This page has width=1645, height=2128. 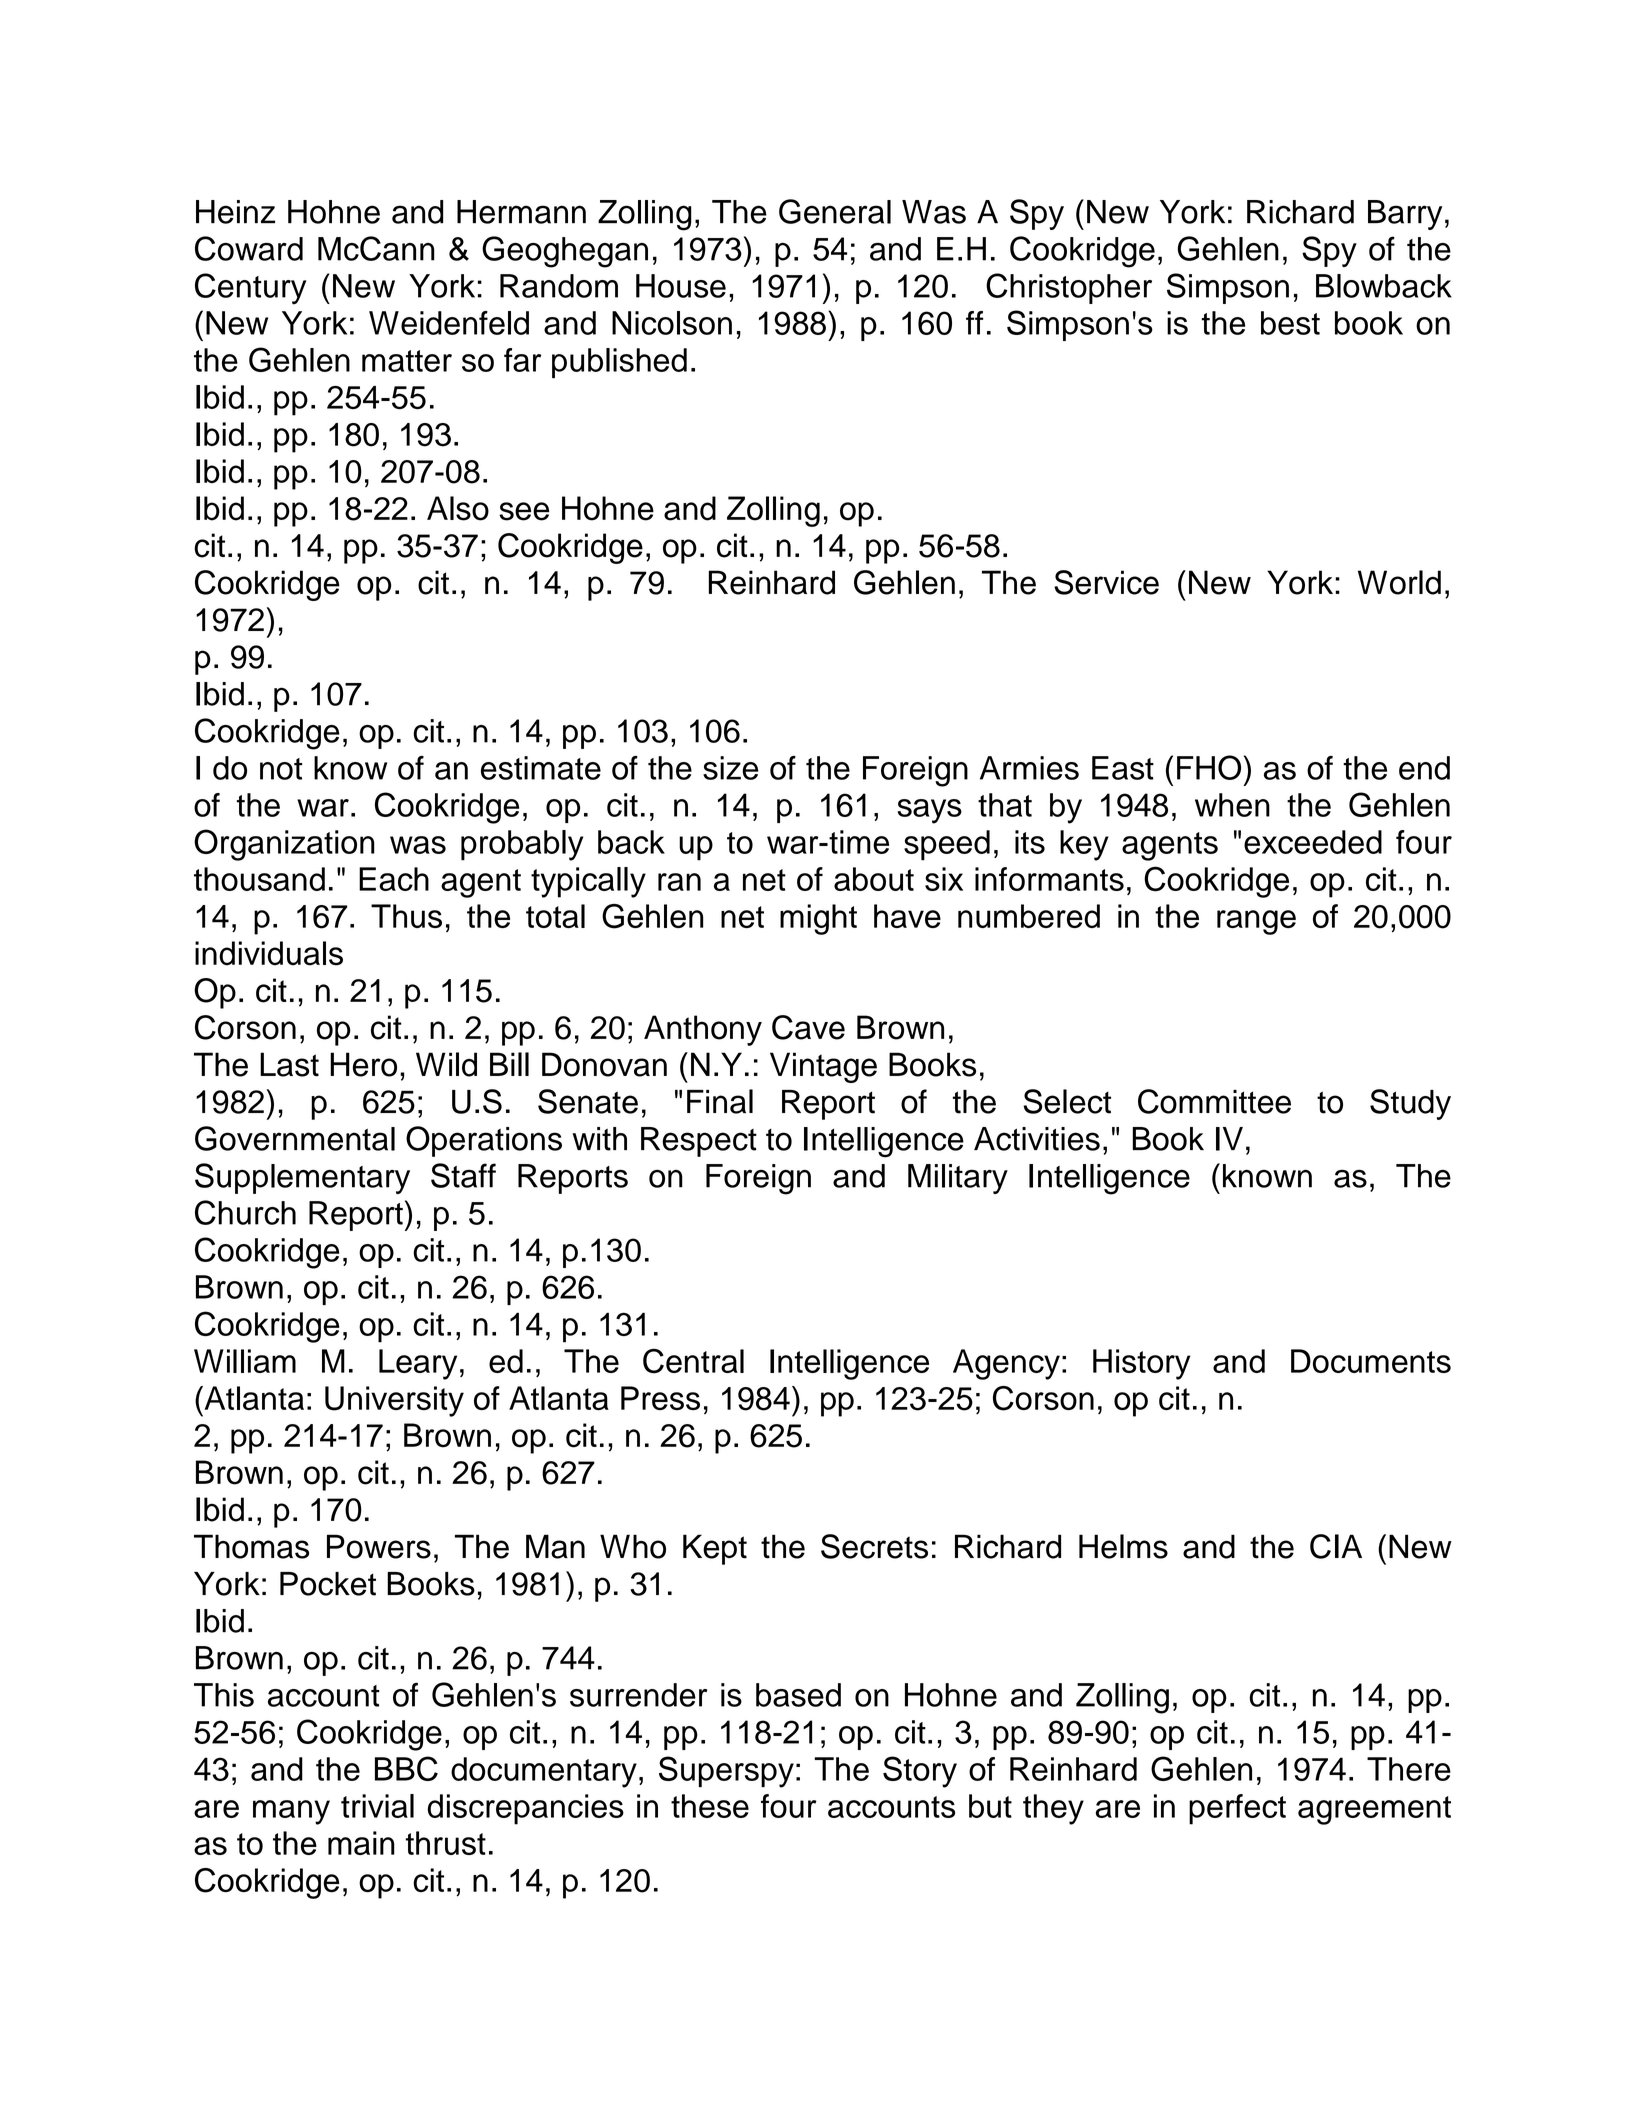 I want to click on when, so click(x=1232, y=805).
